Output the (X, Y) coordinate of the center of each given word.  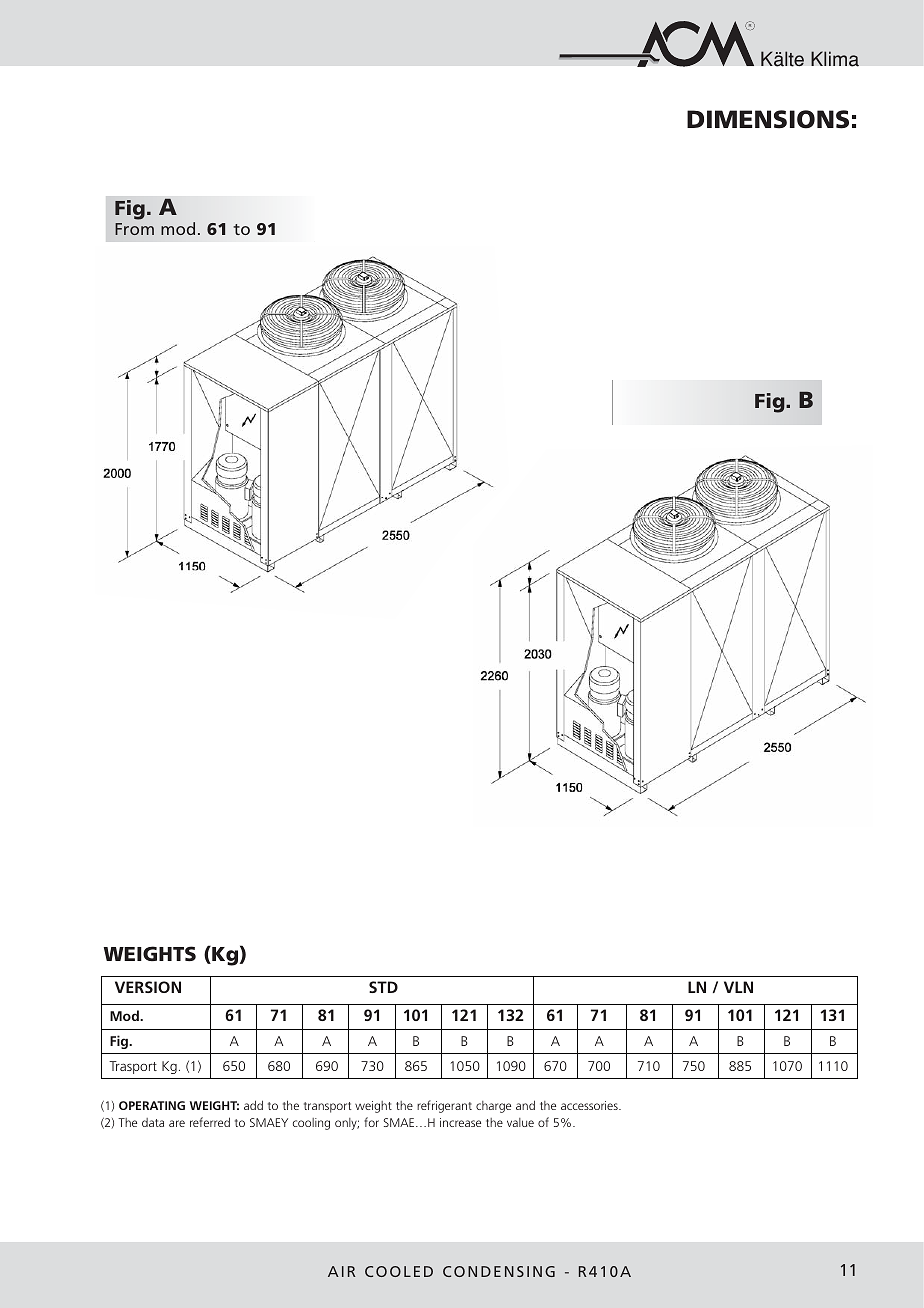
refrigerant (444, 1106)
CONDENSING (499, 1271)
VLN (738, 987)
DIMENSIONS (768, 119)
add (253, 1105)
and (525, 1105)
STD (383, 987)
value (520, 1122)
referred (210, 1122)
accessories (590, 1105)
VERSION (148, 987)
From (134, 229)
